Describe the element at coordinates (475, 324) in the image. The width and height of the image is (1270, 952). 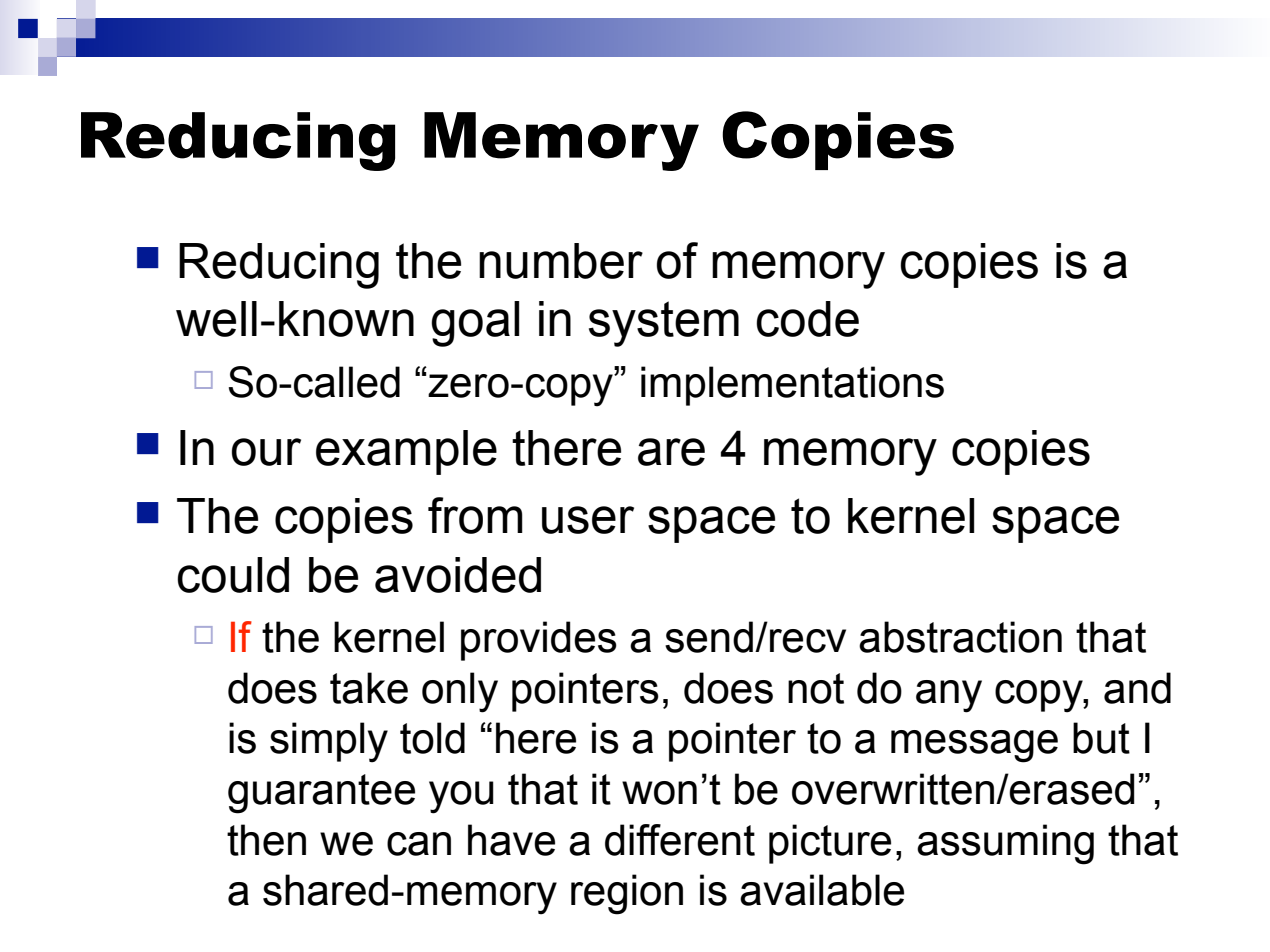
I see `goal` at that location.
